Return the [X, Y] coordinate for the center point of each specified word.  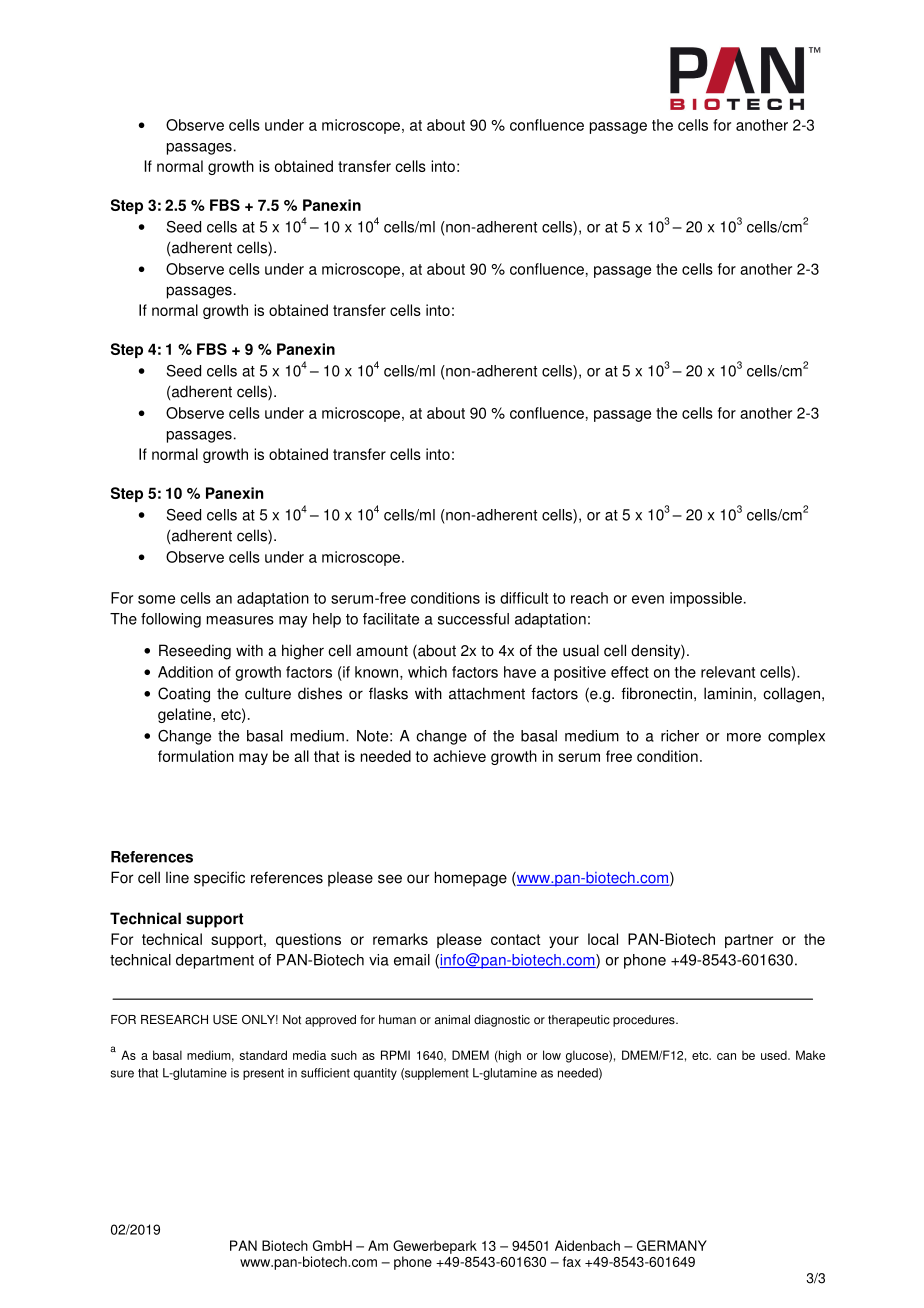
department [215, 961]
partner [749, 941]
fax [572, 1261]
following [171, 620]
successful [473, 619]
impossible [706, 599]
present [263, 1074]
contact [515, 939]
